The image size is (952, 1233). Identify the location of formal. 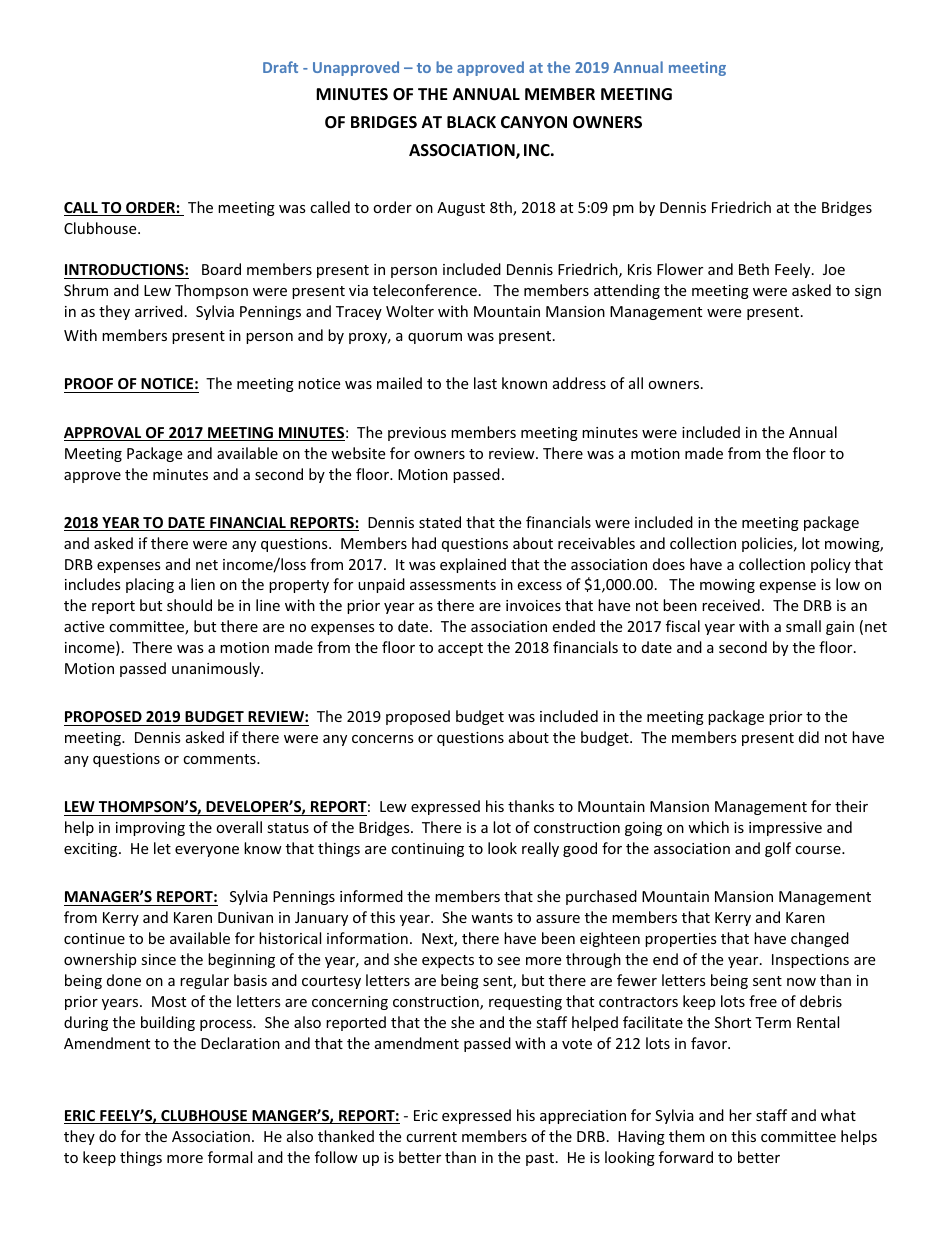
(230, 1157).
